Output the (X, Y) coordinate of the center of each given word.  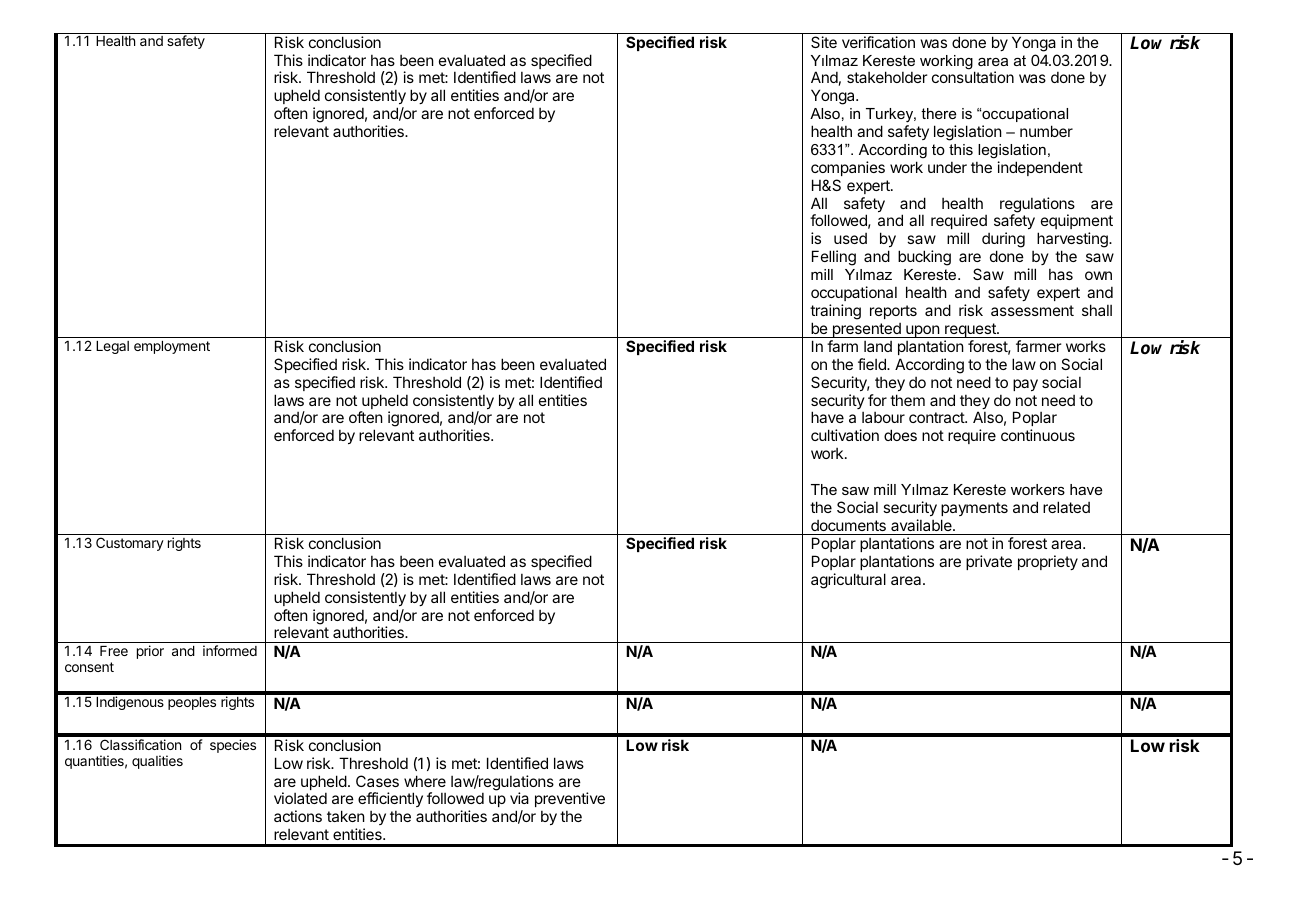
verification (878, 42)
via (519, 798)
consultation (973, 77)
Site (824, 42)
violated (300, 798)
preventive (570, 799)
